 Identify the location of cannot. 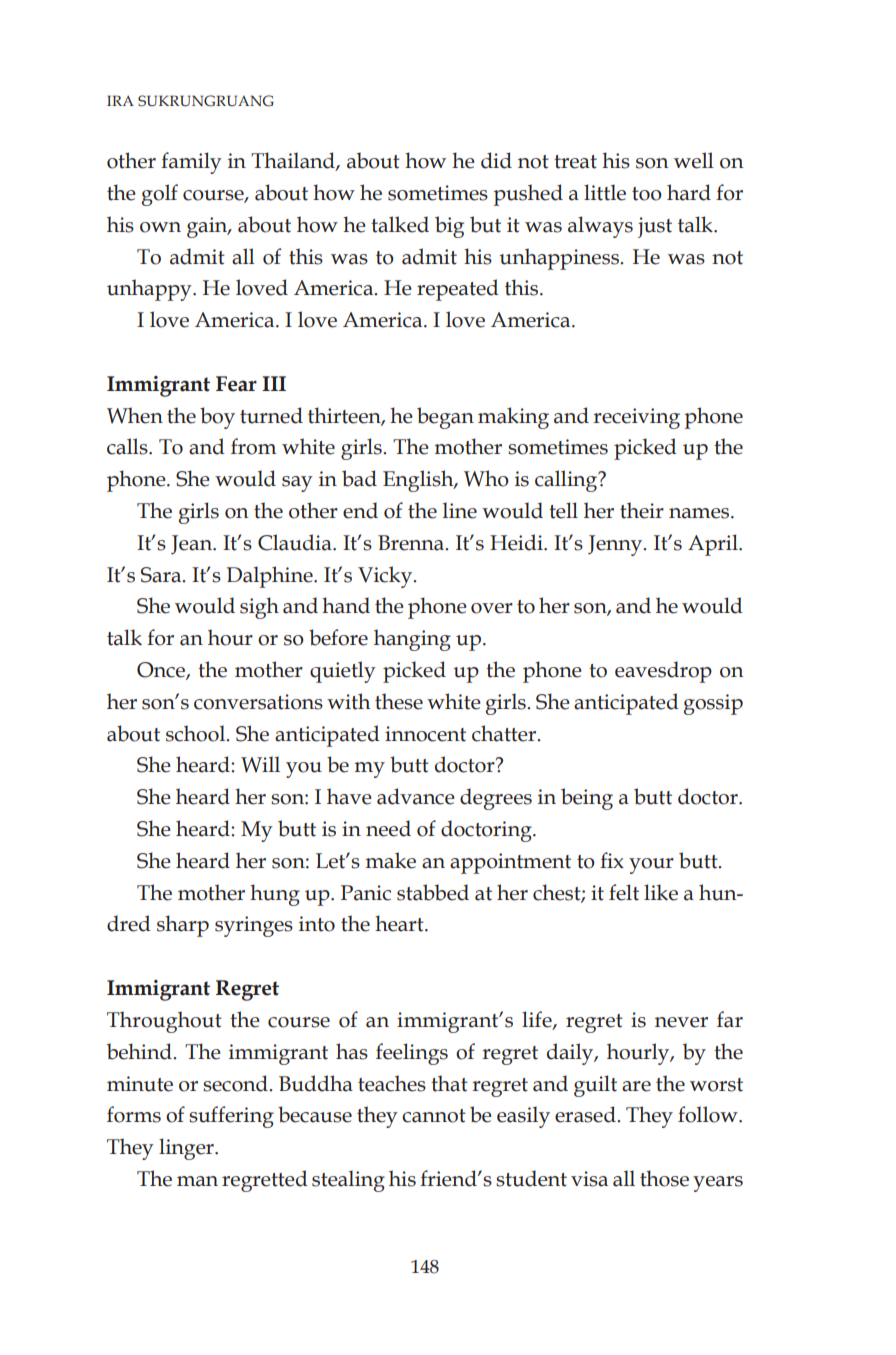
(434, 1116).
